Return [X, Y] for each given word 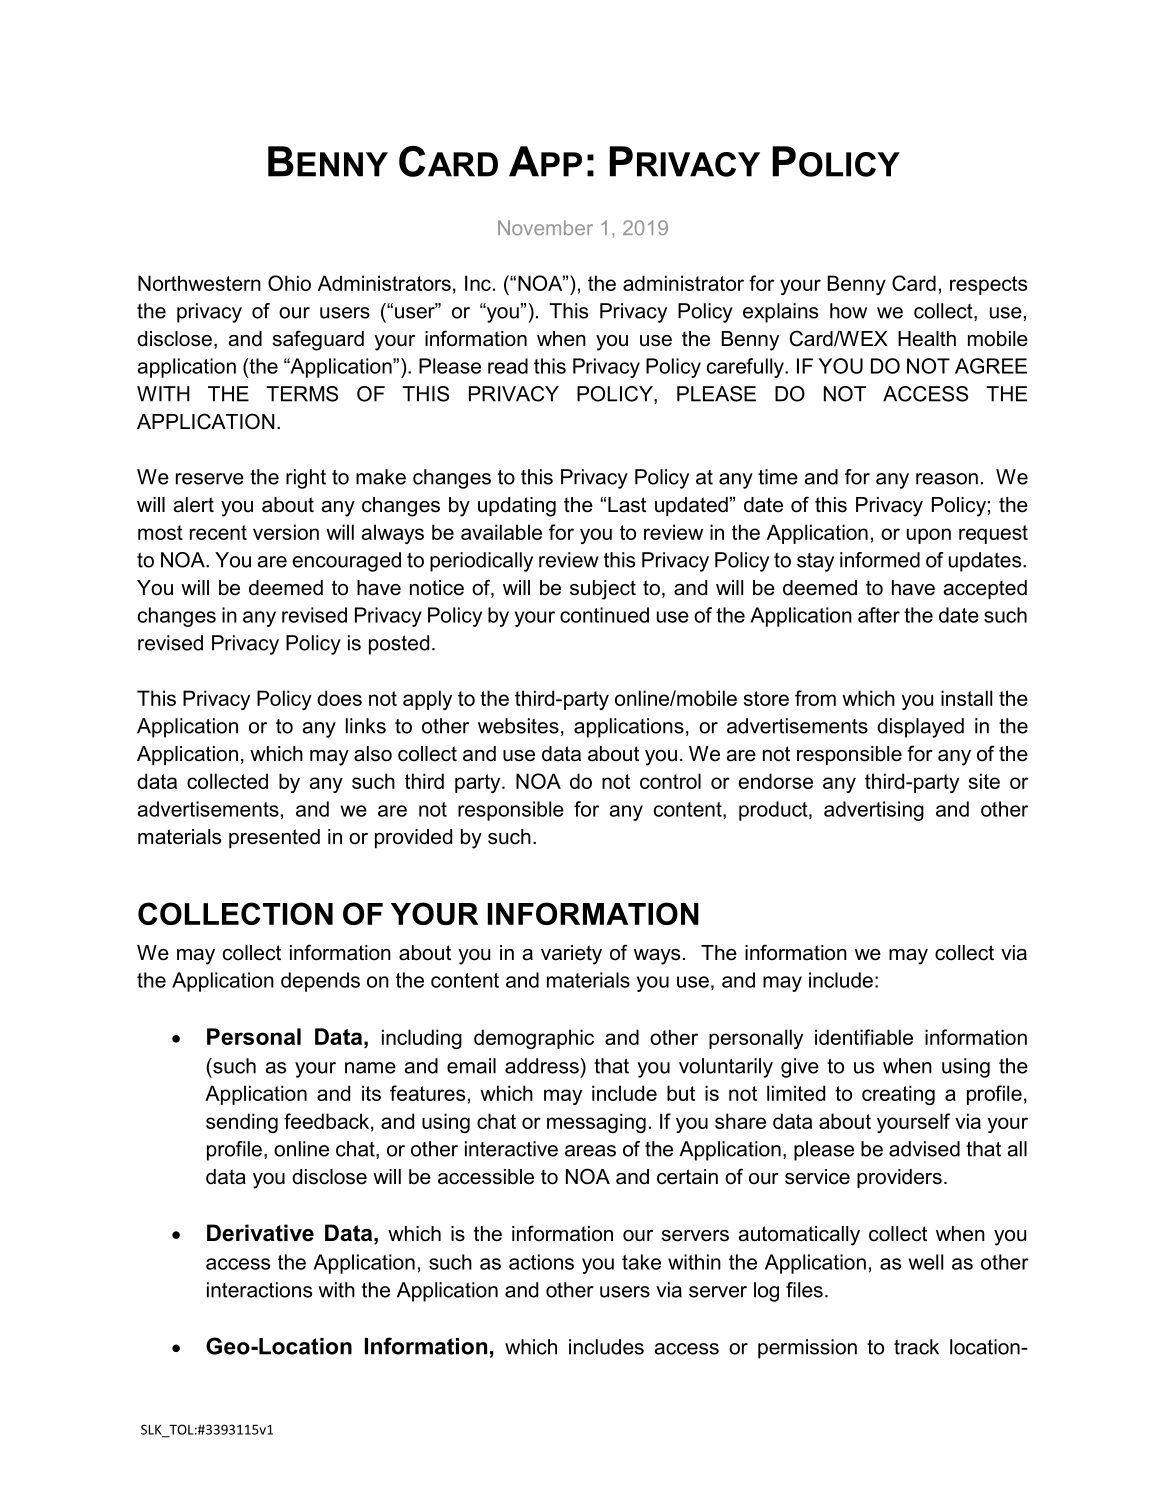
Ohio [289, 283]
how [848, 311]
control [670, 781]
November [545, 227]
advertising [874, 811]
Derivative [260, 1233]
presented [274, 838]
